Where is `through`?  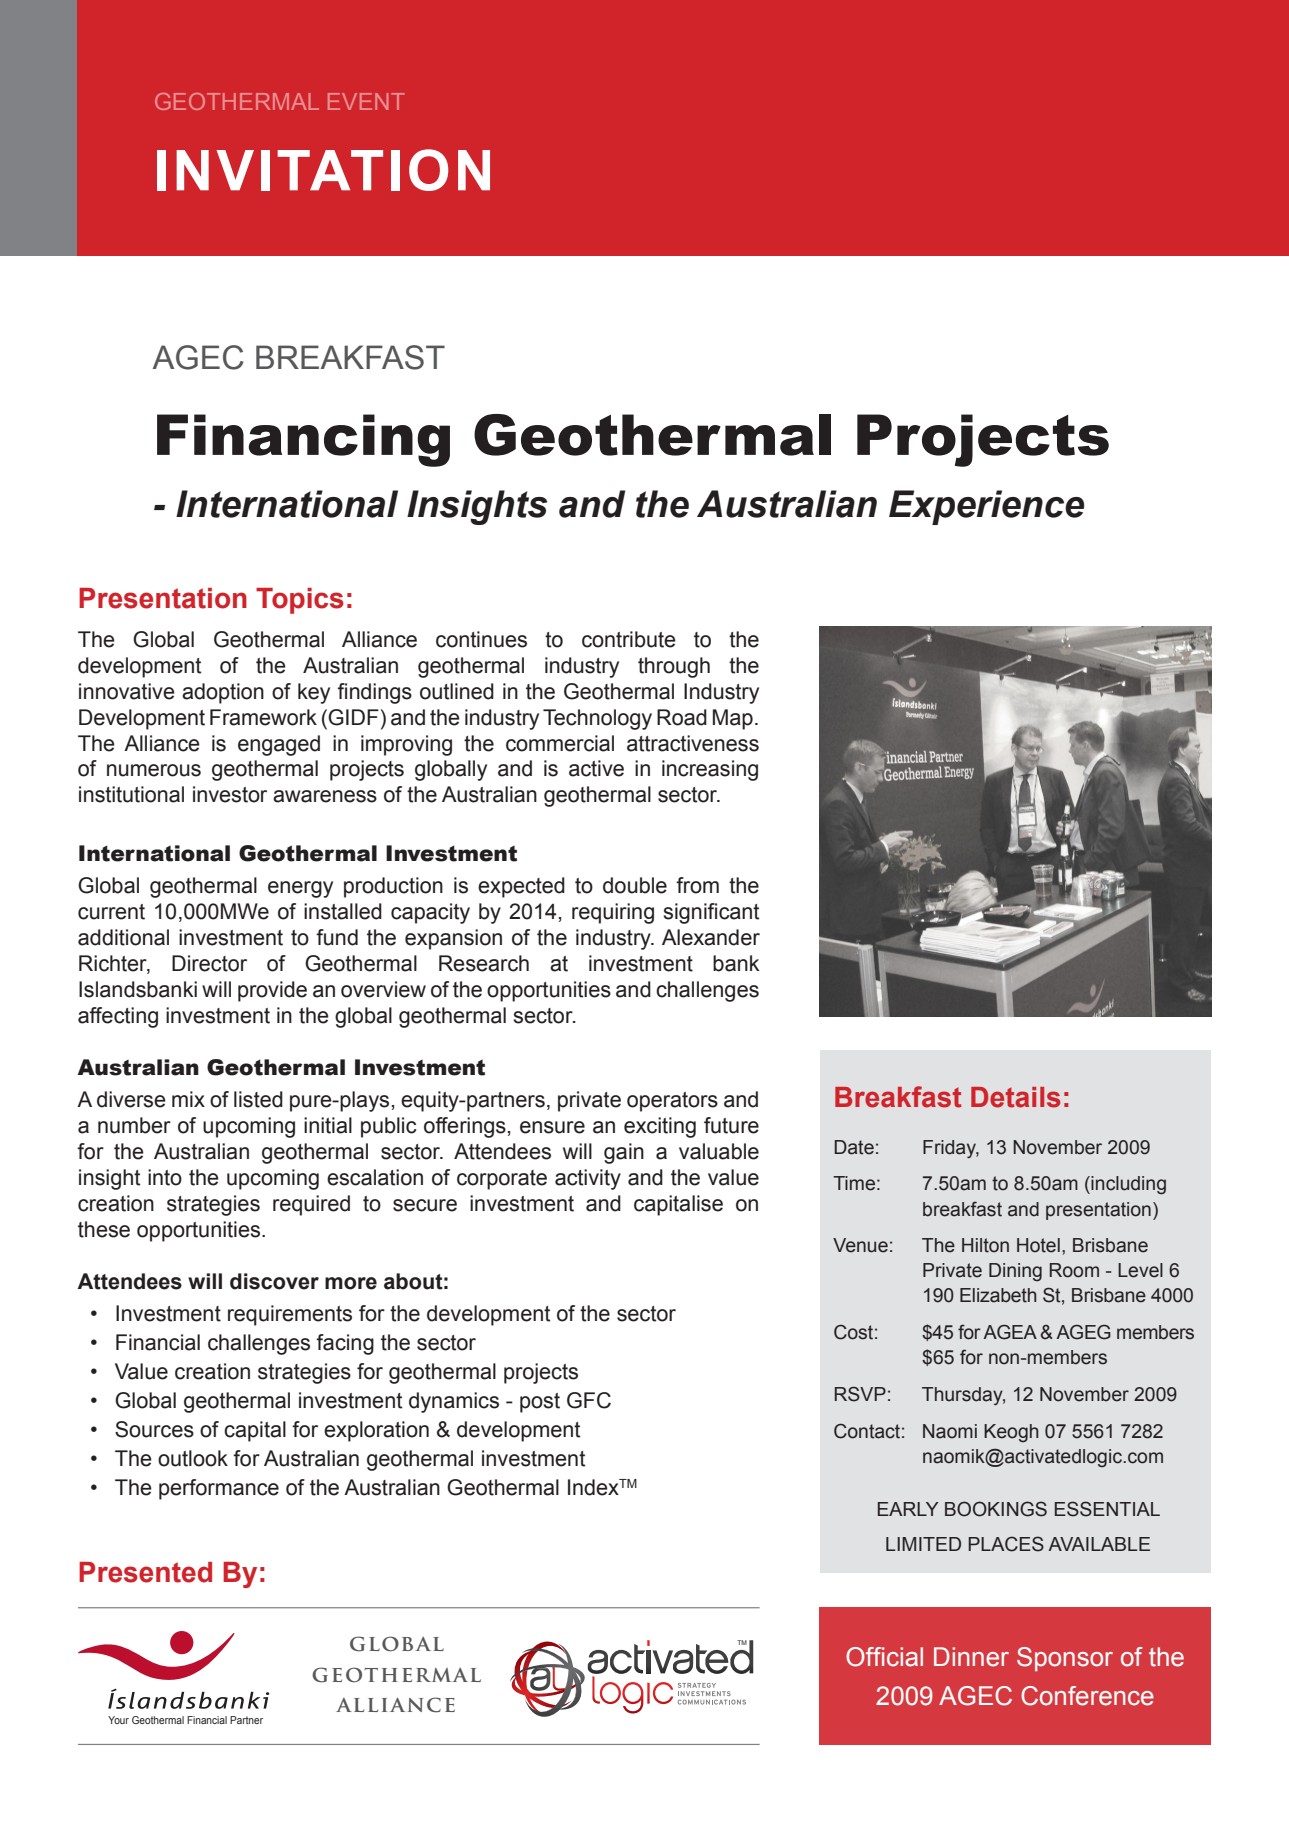
through is located at coordinates (674, 667).
